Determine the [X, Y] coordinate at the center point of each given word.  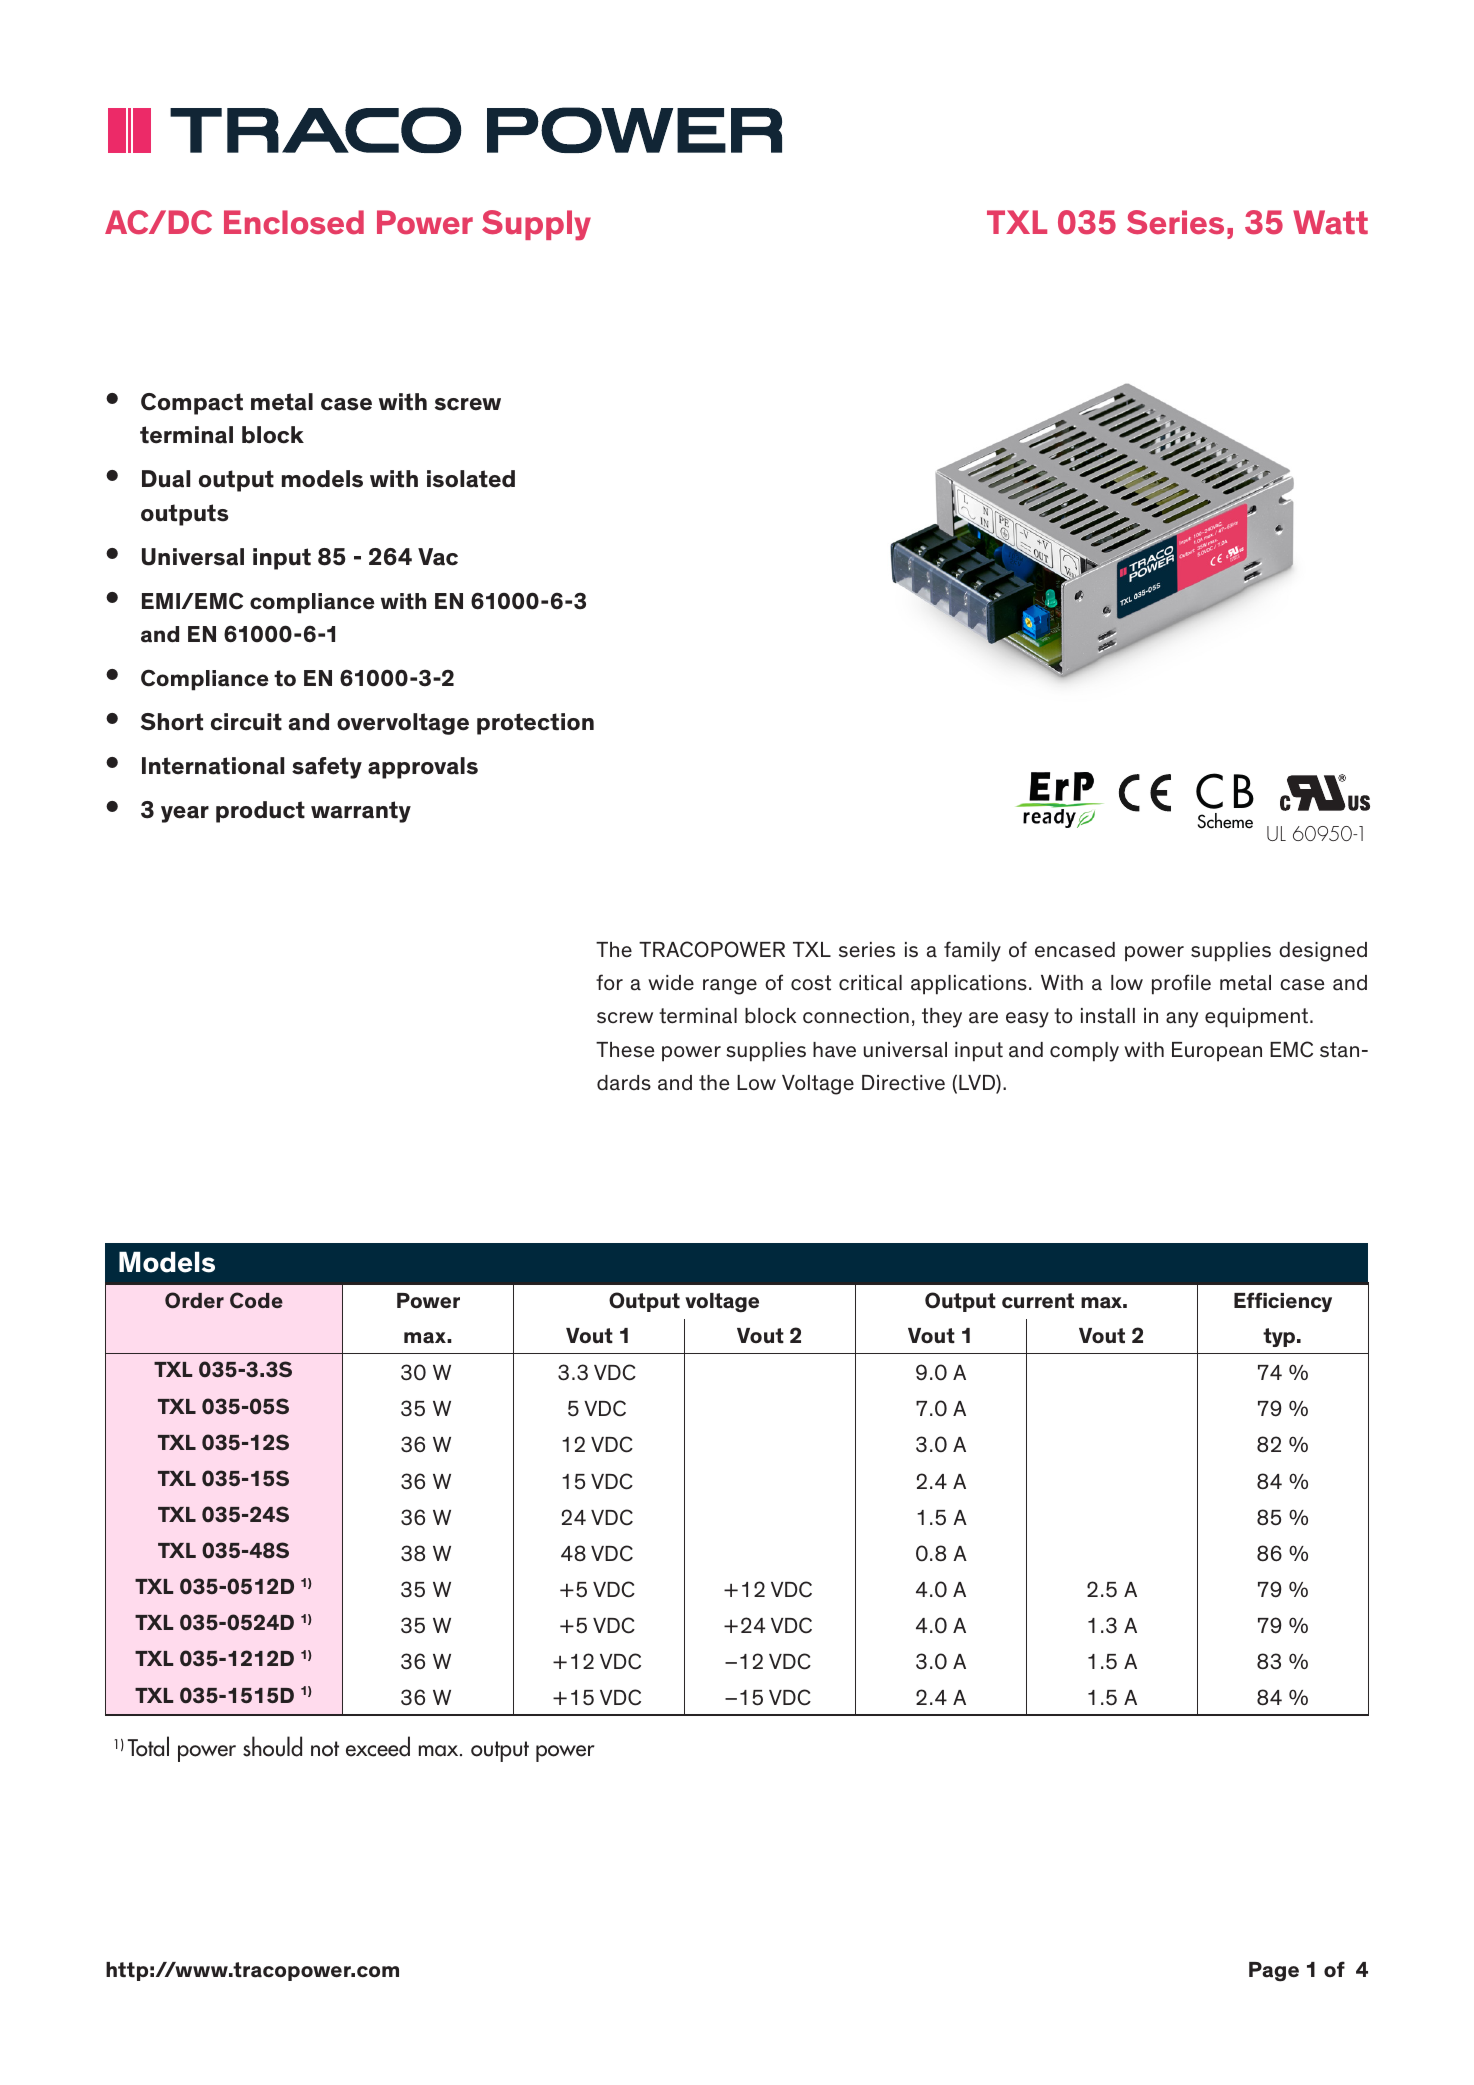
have [834, 1050]
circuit [246, 722]
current [1038, 1301]
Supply [536, 225]
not [325, 1749]
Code [256, 1300]
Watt [1330, 222]
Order [194, 1300]
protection [535, 724]
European [1217, 1052]
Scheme [1225, 821]
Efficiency [1283, 1302]
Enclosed [294, 222]
